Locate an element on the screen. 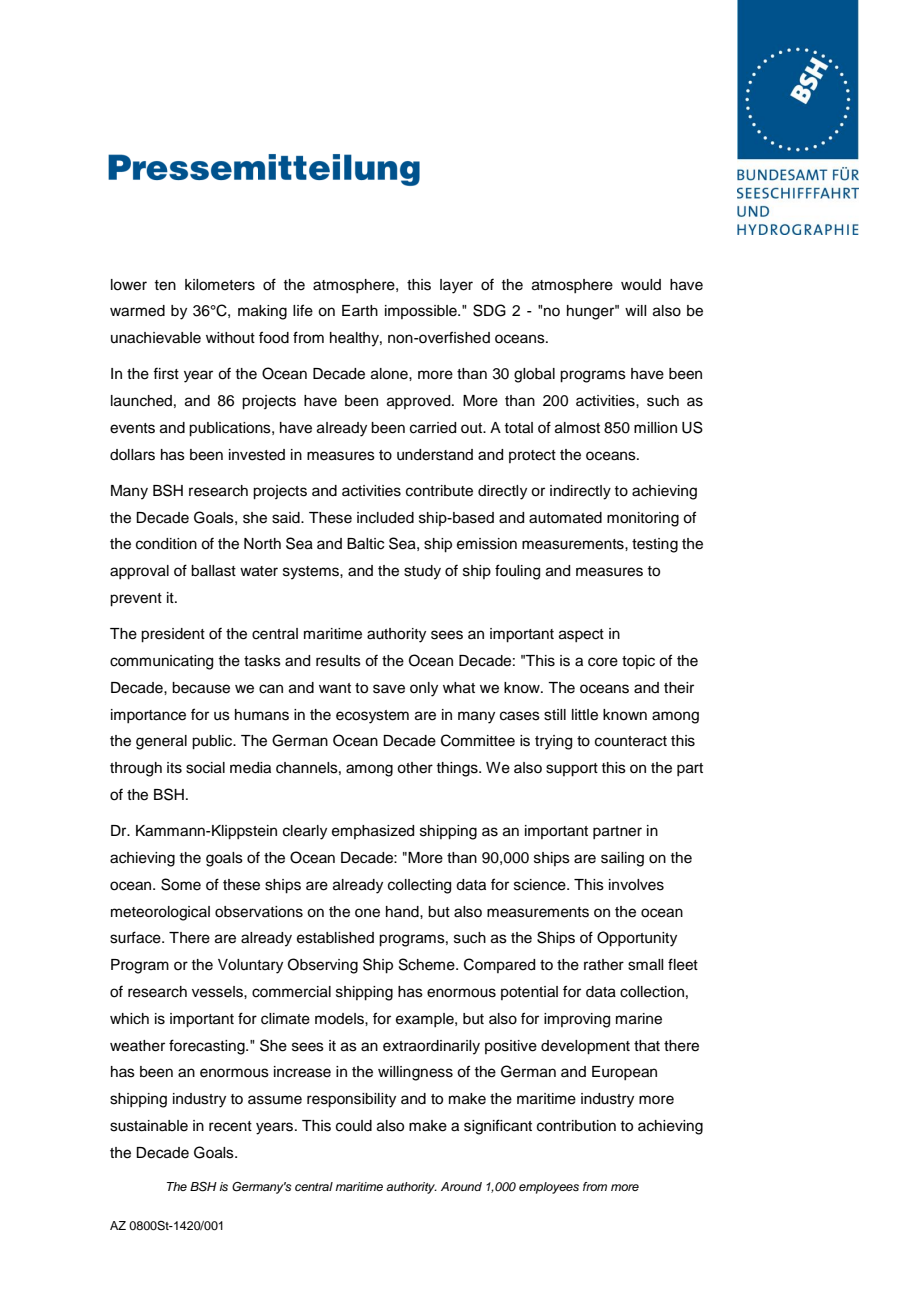  impossible is located at coordinates (422, 312).
